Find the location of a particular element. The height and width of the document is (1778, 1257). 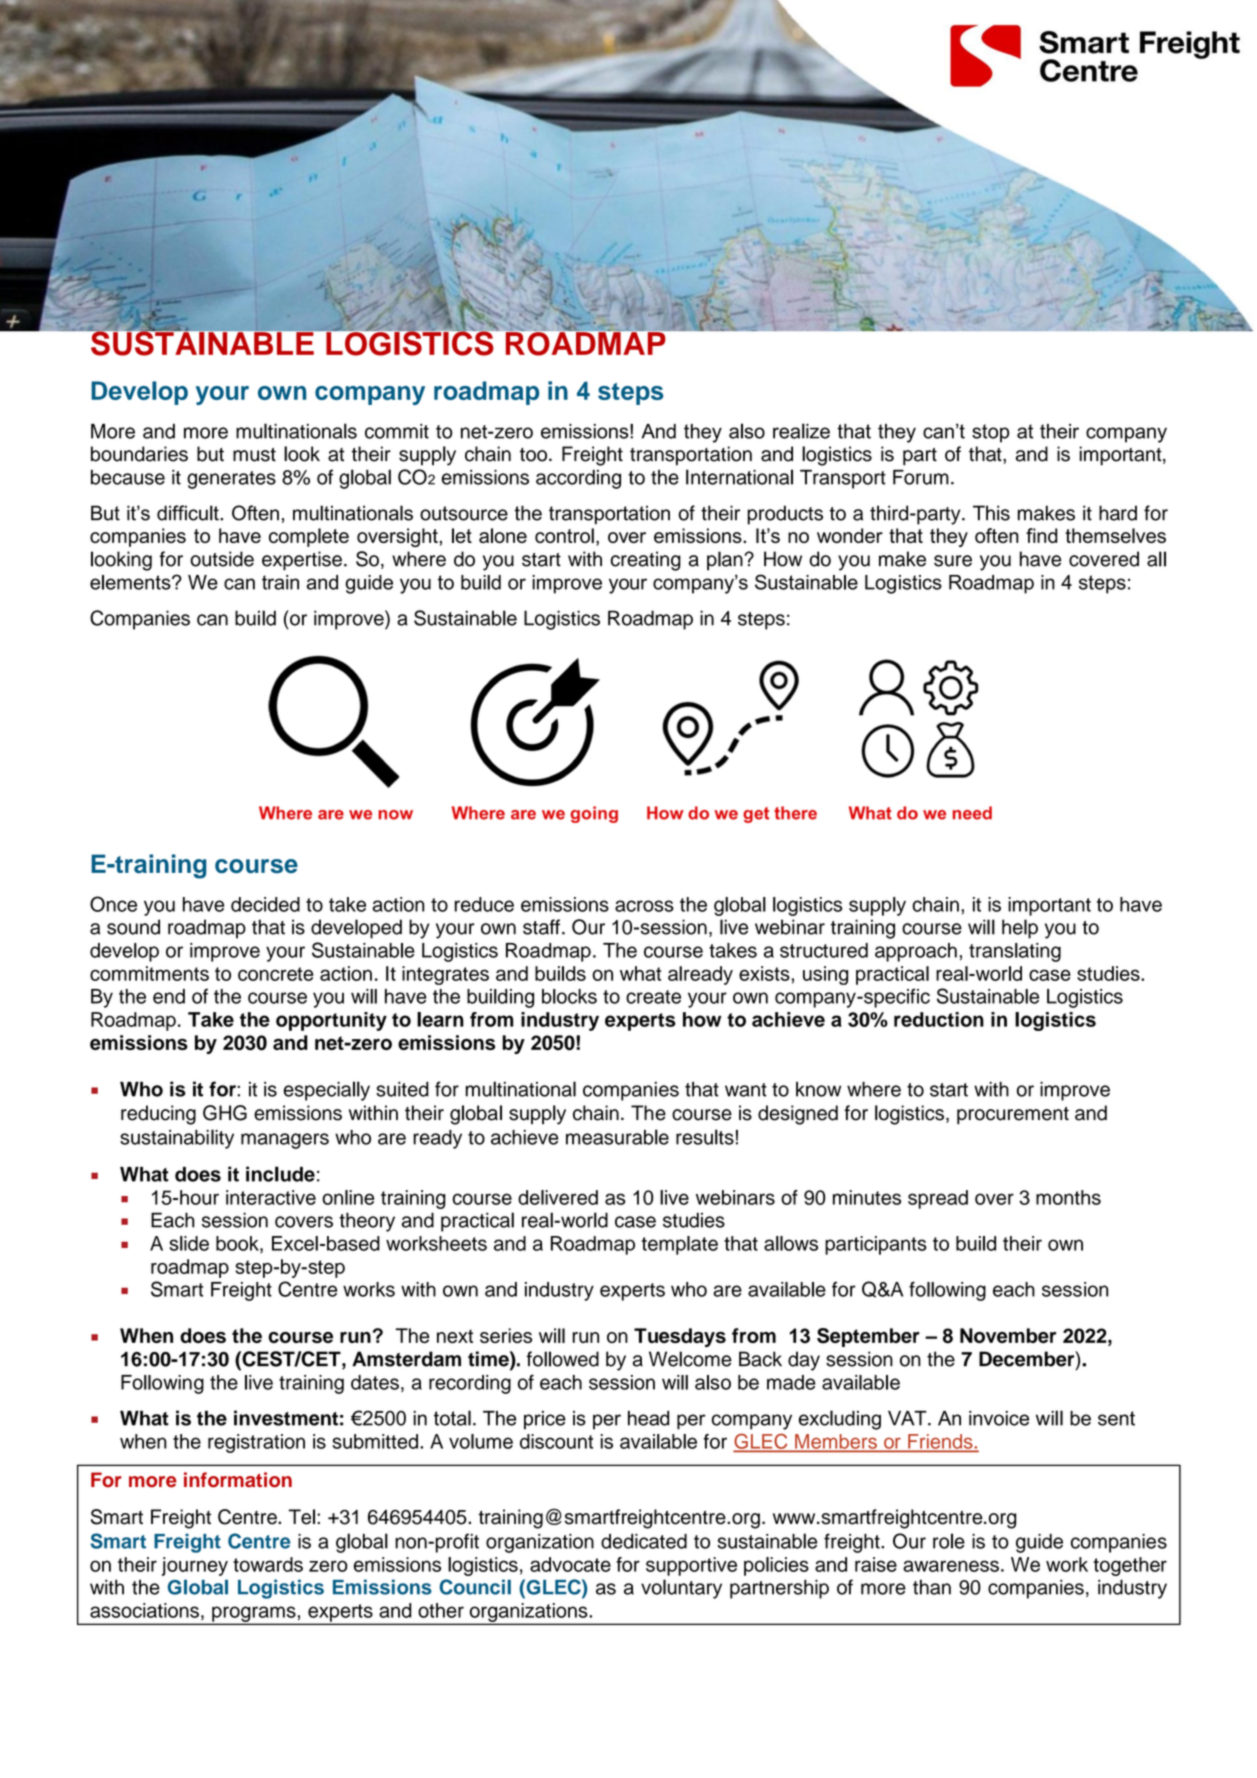

across is located at coordinates (644, 906).
